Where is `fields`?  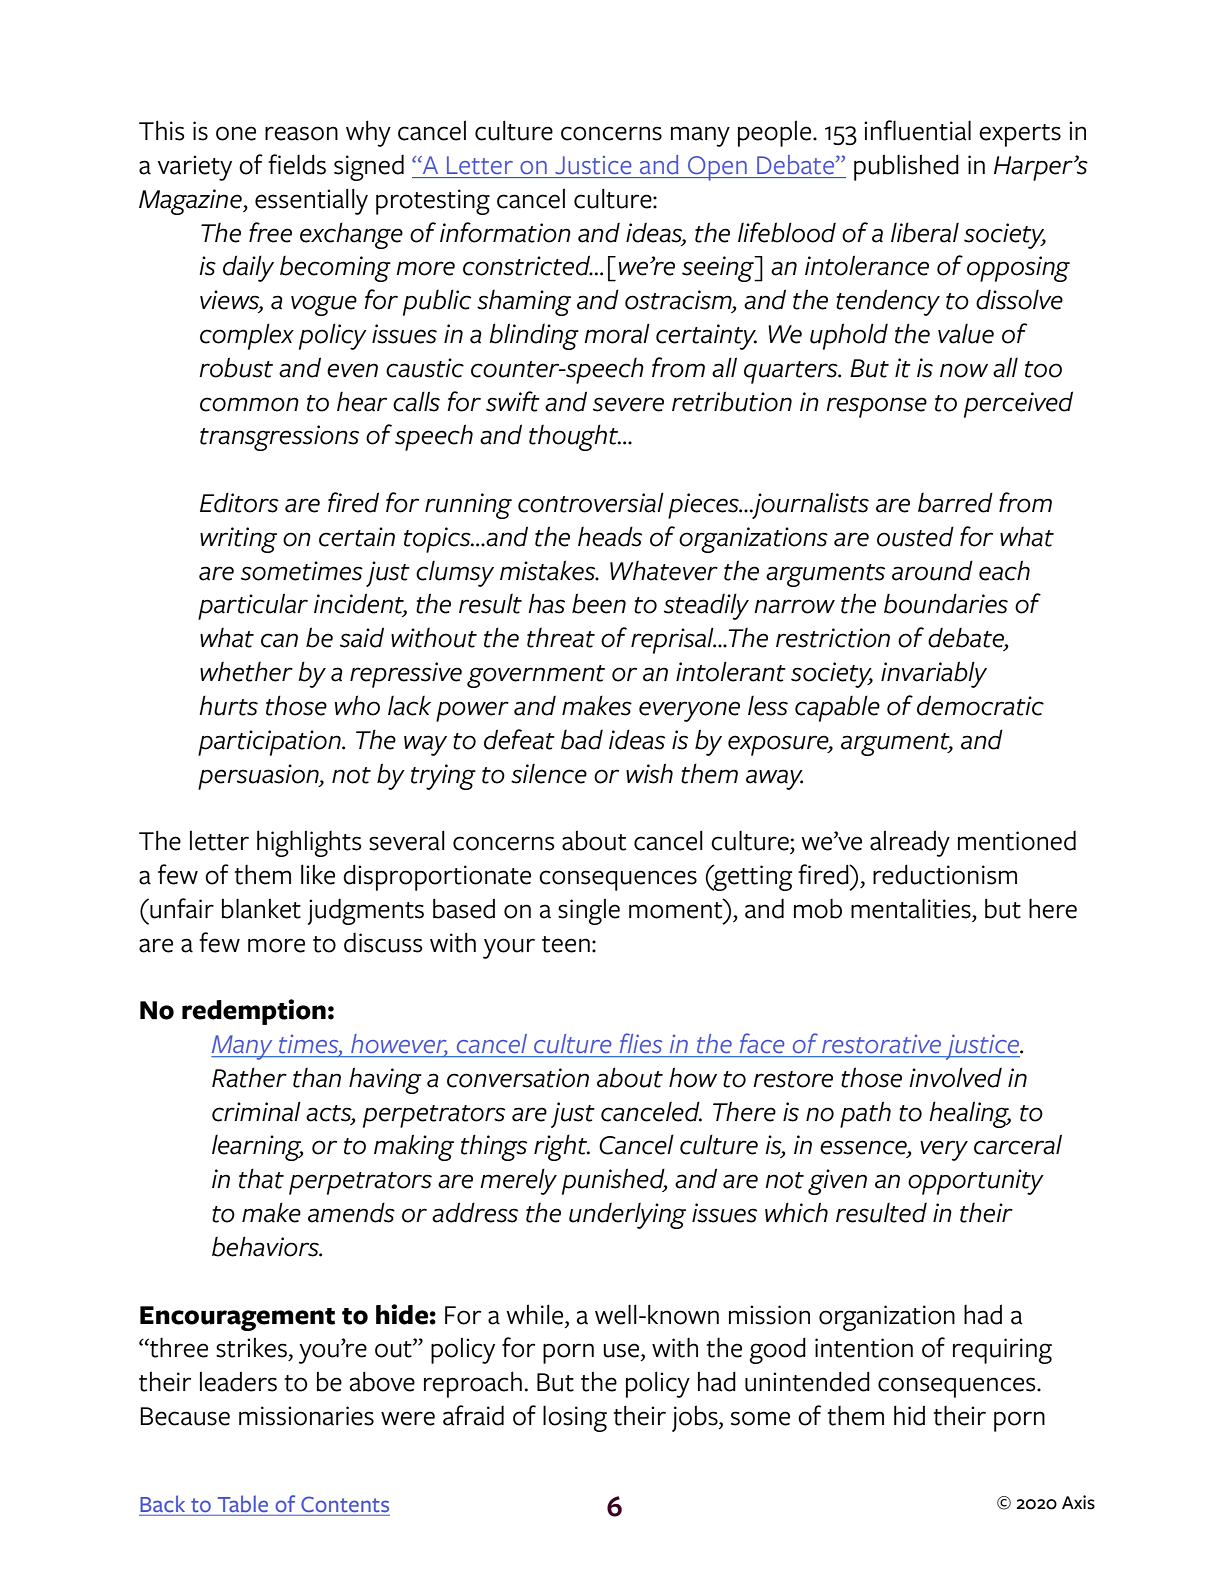
fields is located at coordinates (297, 164).
